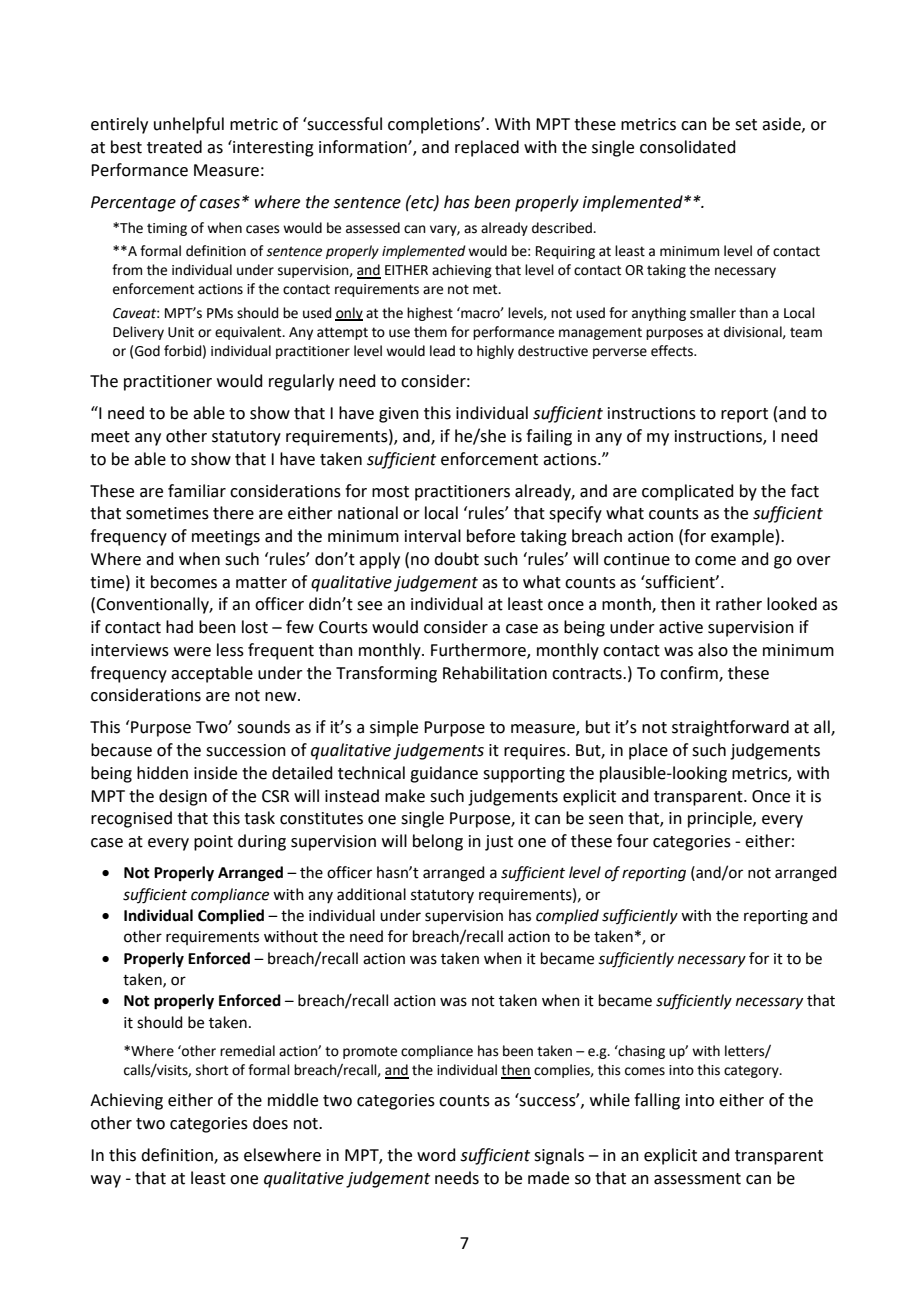 Image resolution: width=924 pixels, height=1308 pixels. I want to click on treated, so click(174, 147).
